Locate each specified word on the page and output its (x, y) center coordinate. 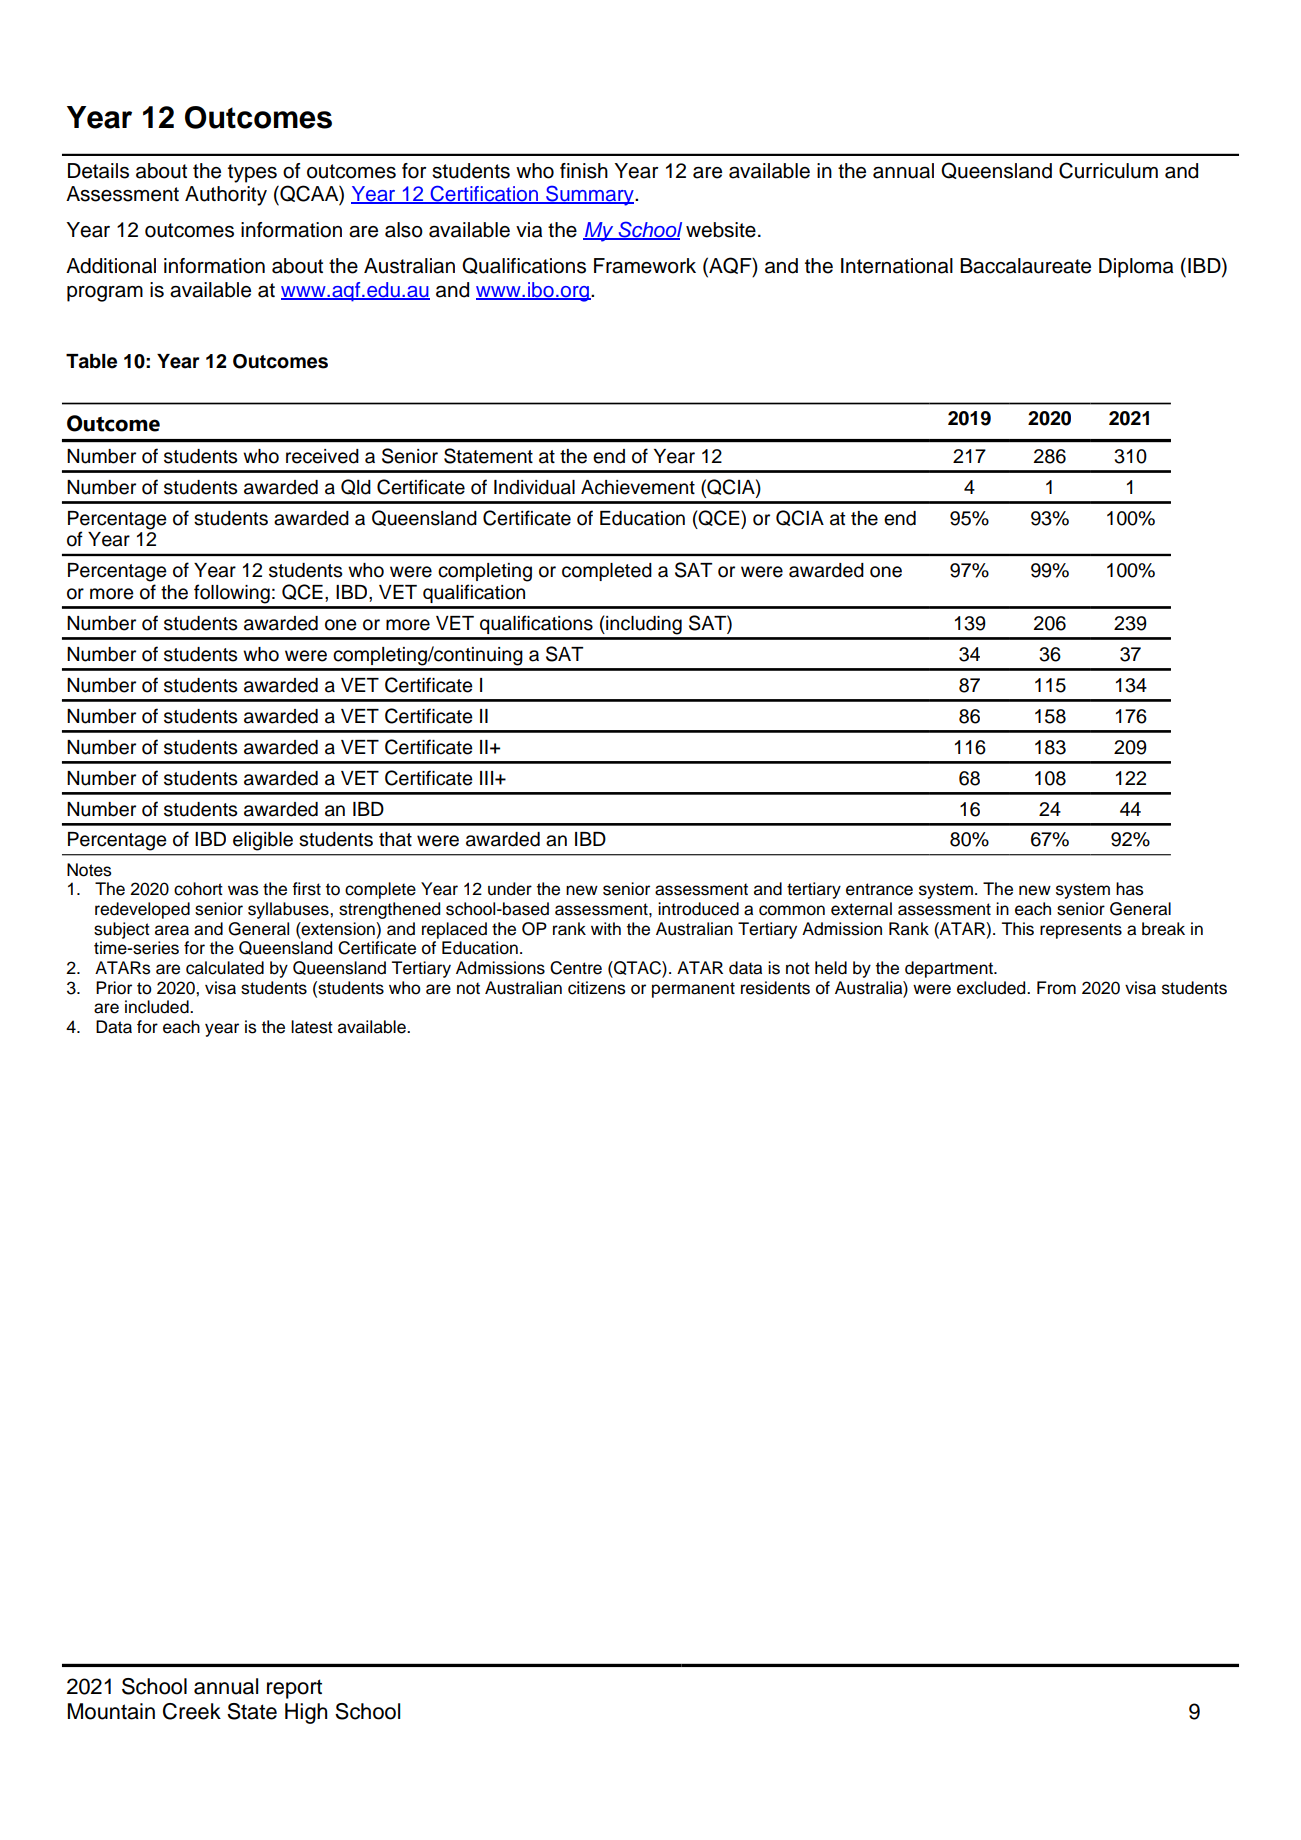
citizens (597, 988)
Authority (226, 196)
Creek (192, 1711)
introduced (698, 909)
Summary (590, 195)
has (1130, 889)
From (1056, 988)
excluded (992, 988)
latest (312, 1027)
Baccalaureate (1025, 266)
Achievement (638, 487)
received (322, 456)
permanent (693, 990)
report (294, 1689)
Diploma (1136, 268)
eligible (263, 841)
